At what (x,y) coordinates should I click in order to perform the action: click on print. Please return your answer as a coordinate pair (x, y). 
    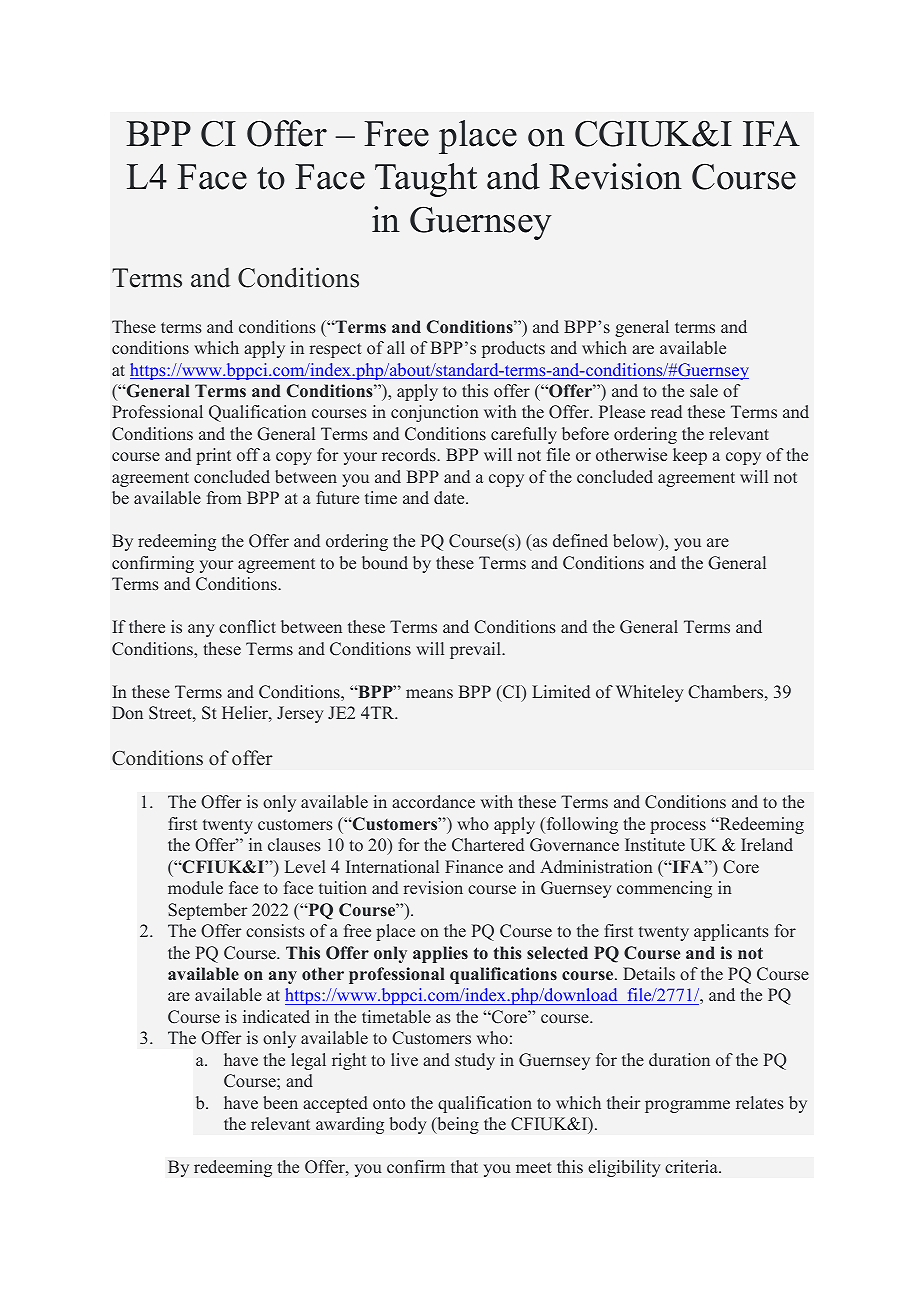
    Looking at the image, I should click on (213, 456).
